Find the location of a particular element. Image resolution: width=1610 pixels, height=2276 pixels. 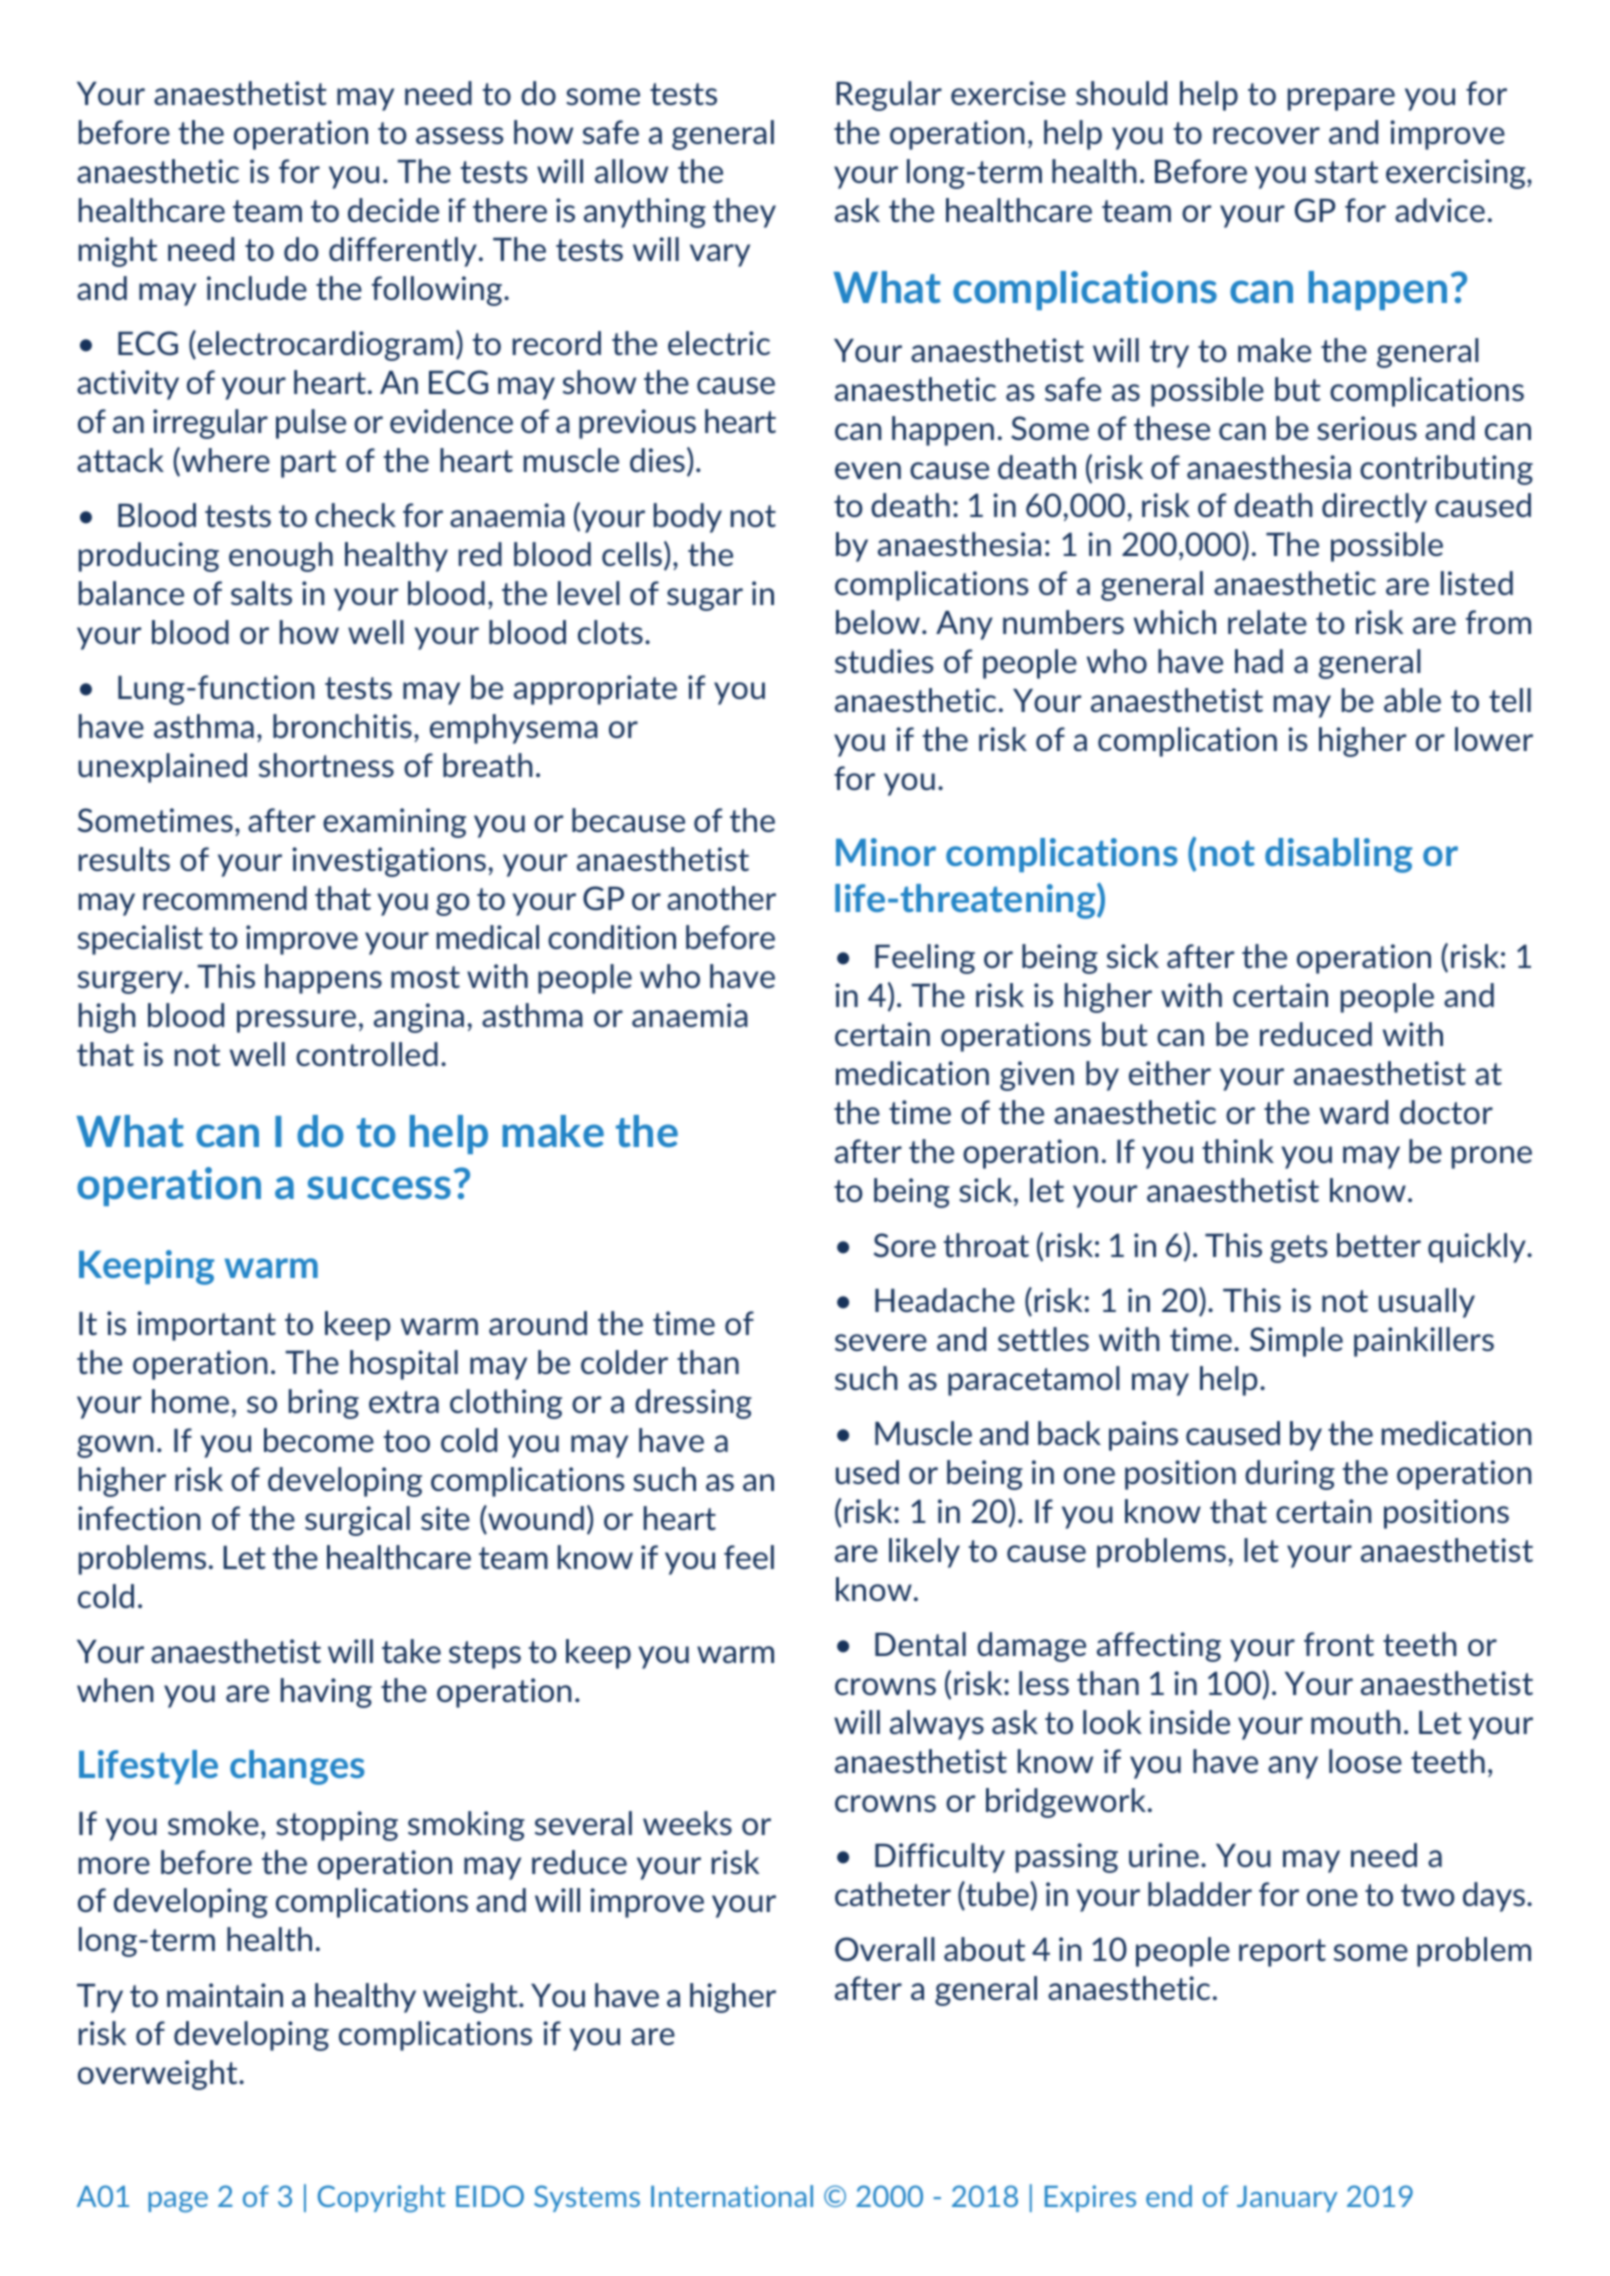

they is located at coordinates (744, 213).
